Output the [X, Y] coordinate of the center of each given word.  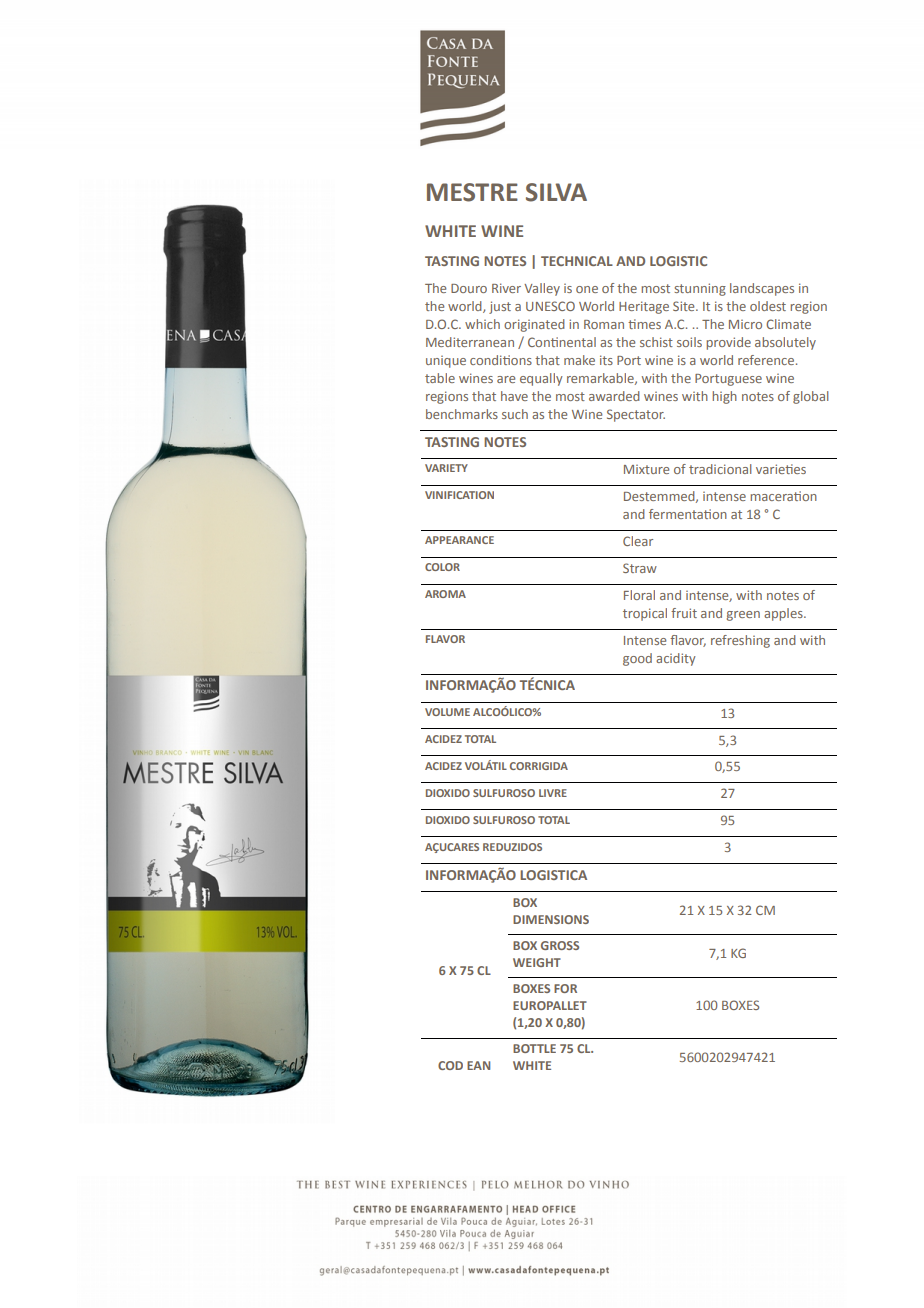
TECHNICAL [577, 261]
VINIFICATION [459, 495]
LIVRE [553, 793]
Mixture [646, 469]
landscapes [762, 289]
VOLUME [447, 712]
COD [450, 1065]
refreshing [740, 641]
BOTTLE [534, 1048]
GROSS [560, 945]
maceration [784, 496]
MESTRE [472, 192]
